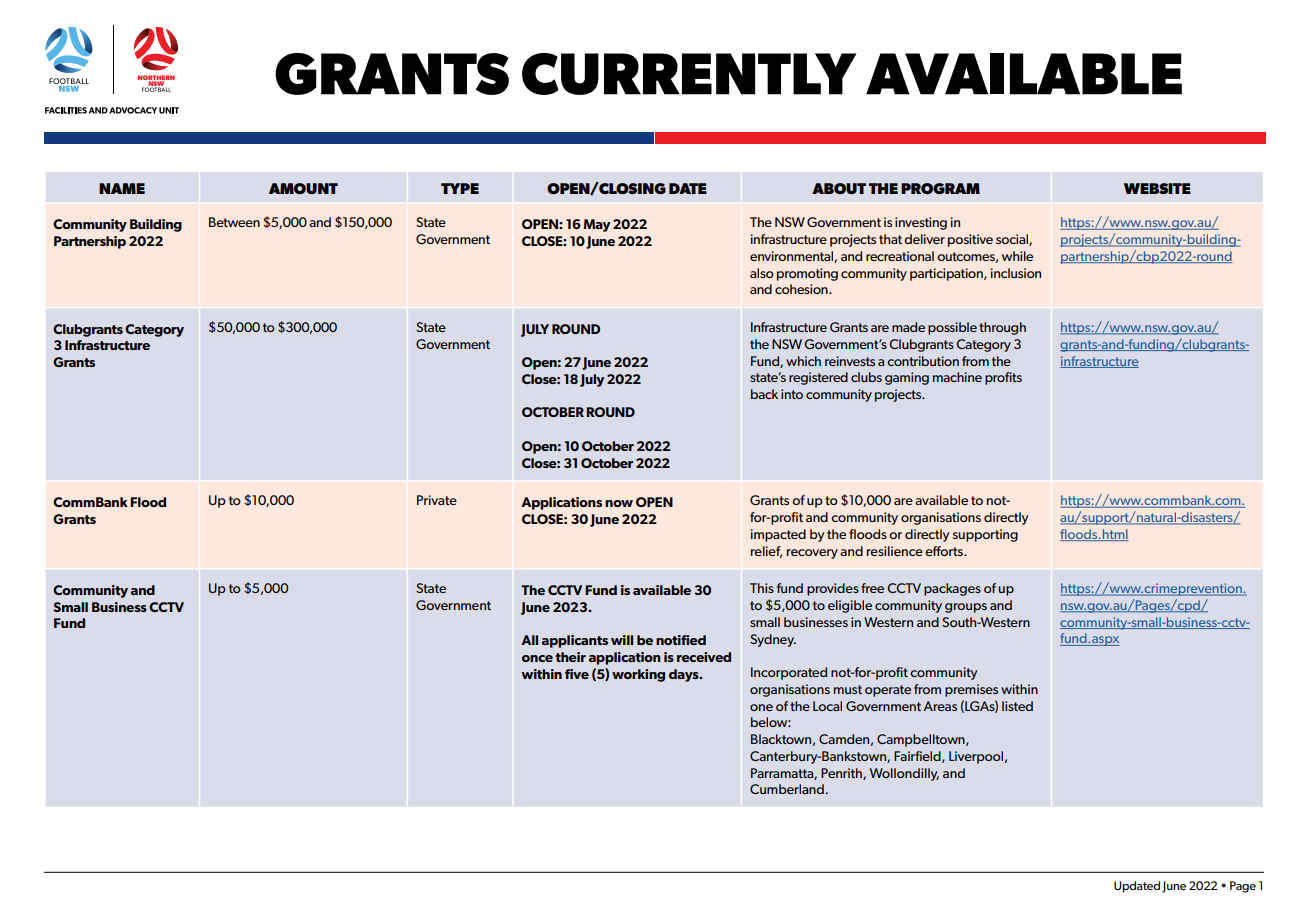 This page has width=1308, height=924. What do you see at coordinates (597, 225) in the page?
I see `May` at bounding box center [597, 225].
